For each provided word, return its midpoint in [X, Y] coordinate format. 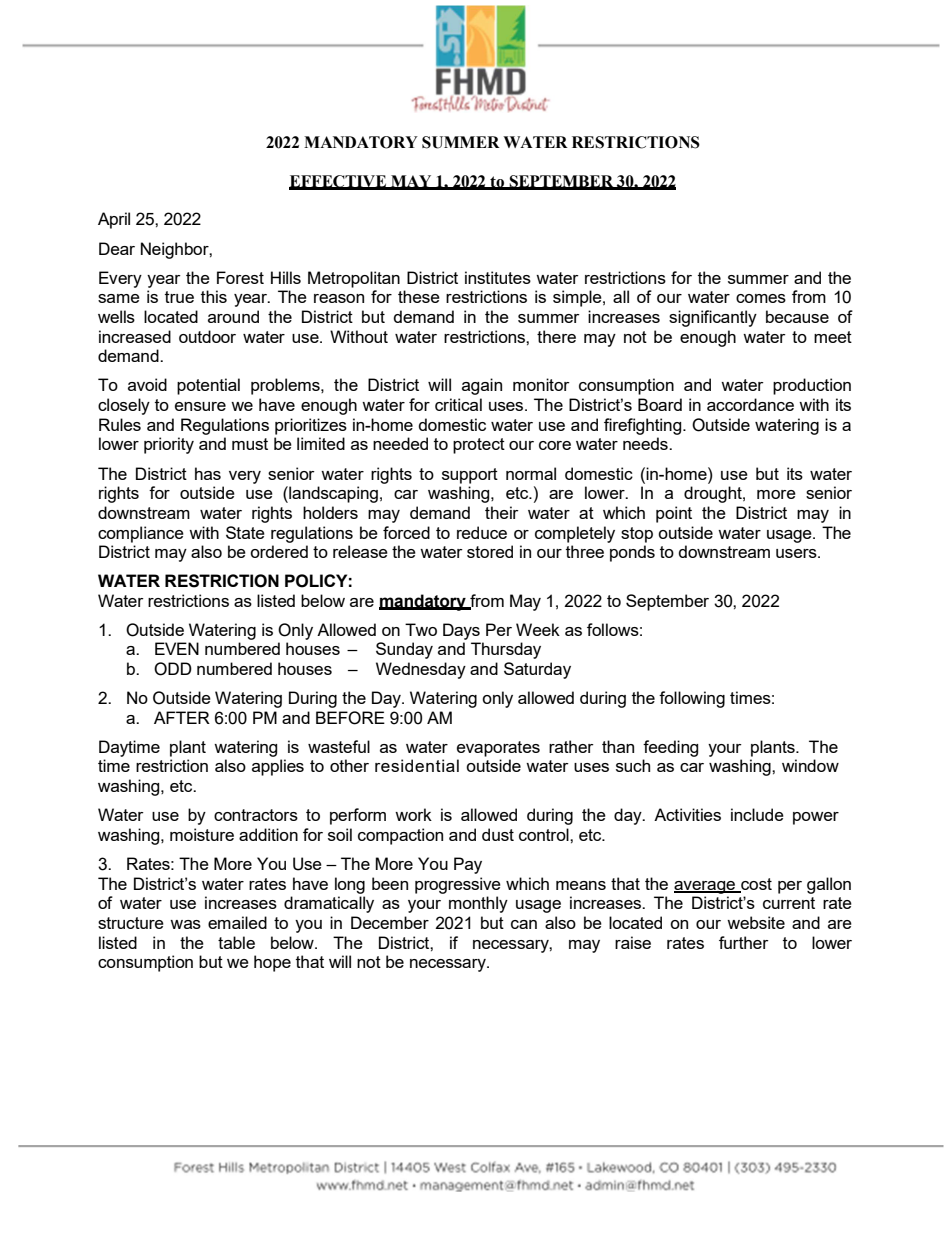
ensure [200, 406]
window [810, 765]
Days [461, 631]
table [236, 942]
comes [761, 298]
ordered [279, 551]
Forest [240, 277]
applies [278, 767]
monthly [478, 904]
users [797, 553]
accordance [750, 404]
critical [458, 404]
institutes [498, 277]
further [744, 942]
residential [417, 765]
